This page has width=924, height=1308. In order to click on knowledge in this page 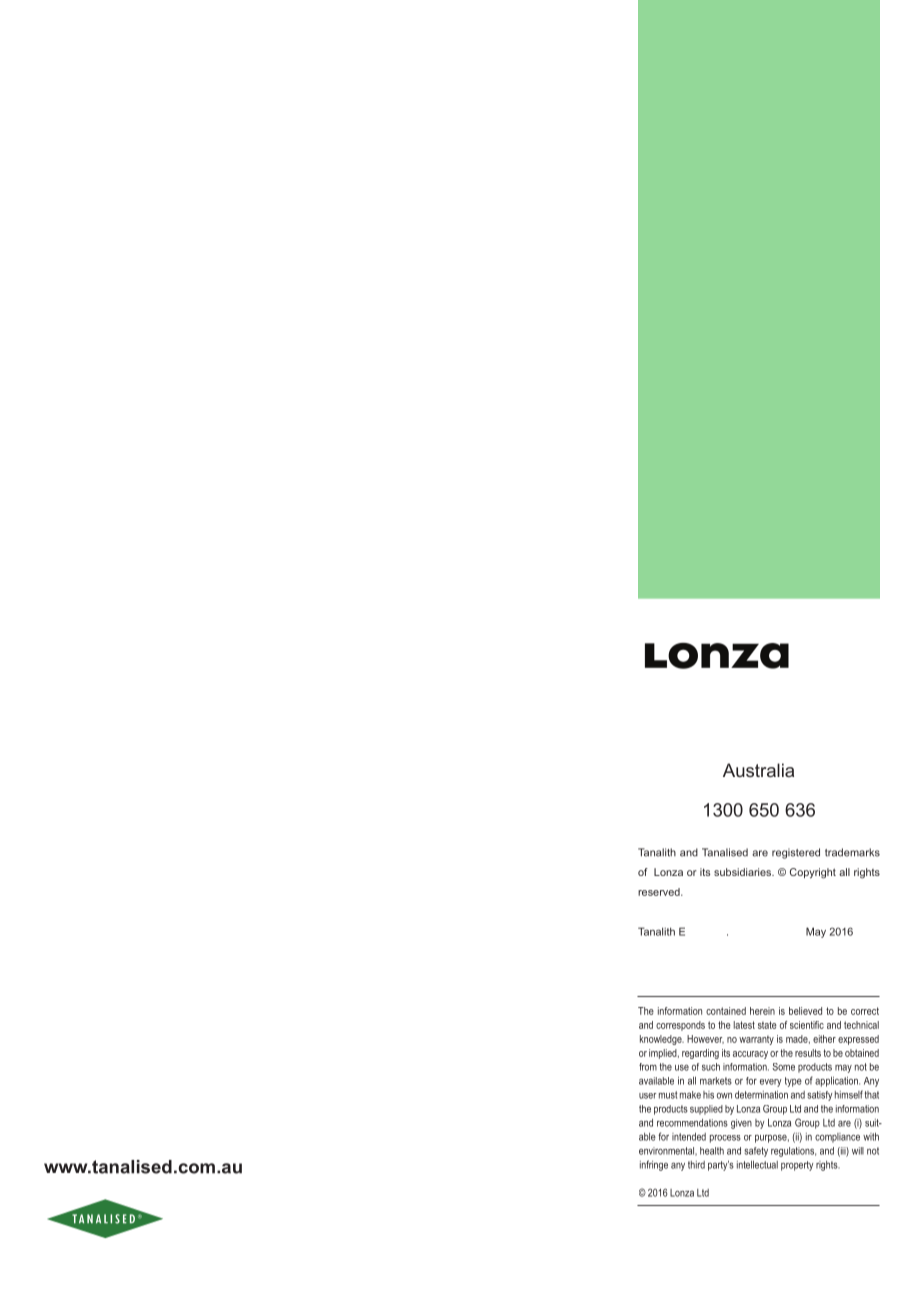, I will do `click(662, 1040)`.
